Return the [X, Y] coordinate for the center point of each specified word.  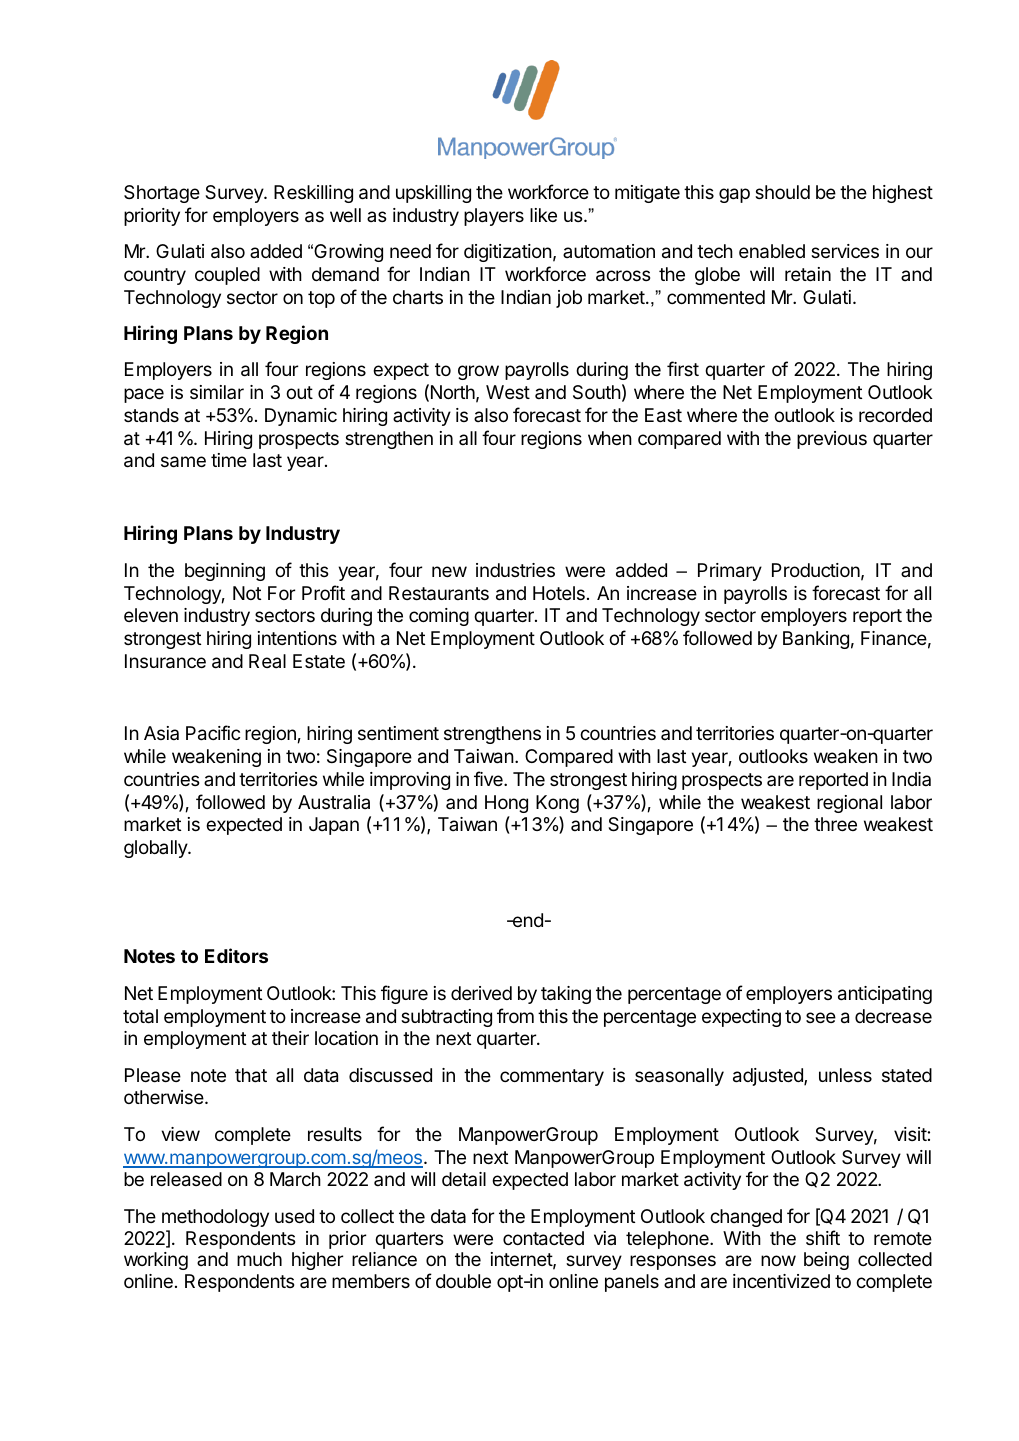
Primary [730, 572]
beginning [225, 572]
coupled [227, 276]
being [826, 1261]
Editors [236, 955]
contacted [543, 1238]
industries [515, 570]
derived [481, 993]
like [543, 215]
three [835, 824]
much [259, 1259]
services [845, 251]
